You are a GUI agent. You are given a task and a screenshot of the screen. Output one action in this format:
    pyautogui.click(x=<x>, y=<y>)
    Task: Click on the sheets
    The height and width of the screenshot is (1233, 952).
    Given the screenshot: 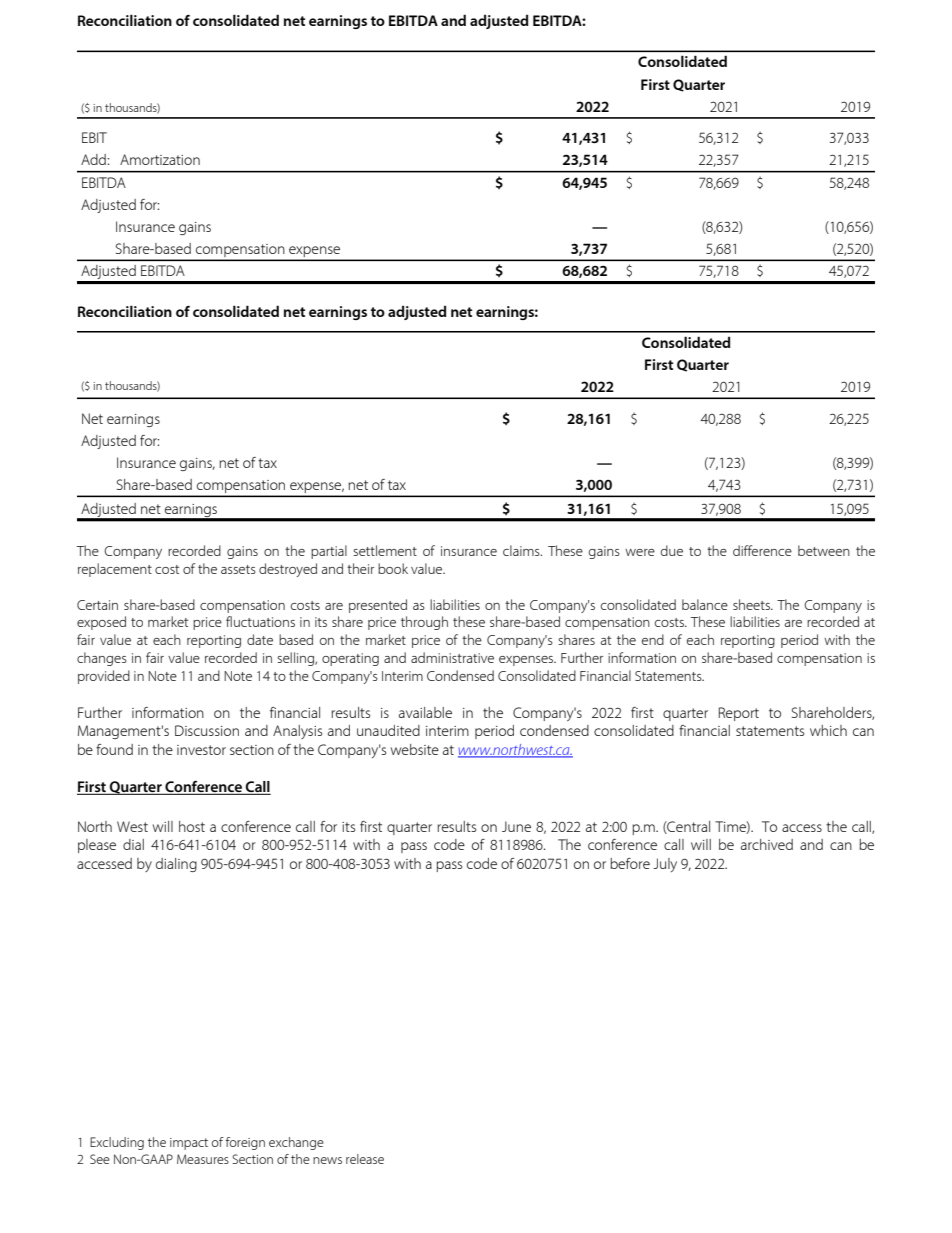 What is the action you would take?
    pyautogui.click(x=752, y=604)
